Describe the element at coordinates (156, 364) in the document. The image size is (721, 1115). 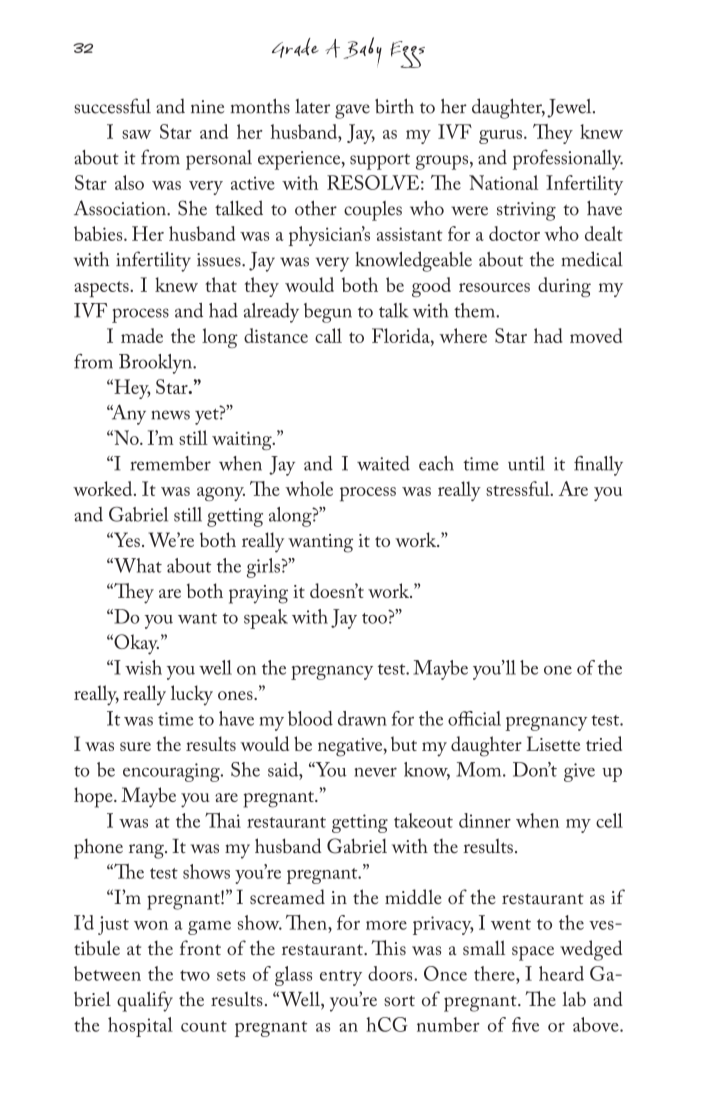
I see `Brooklyn` at that location.
